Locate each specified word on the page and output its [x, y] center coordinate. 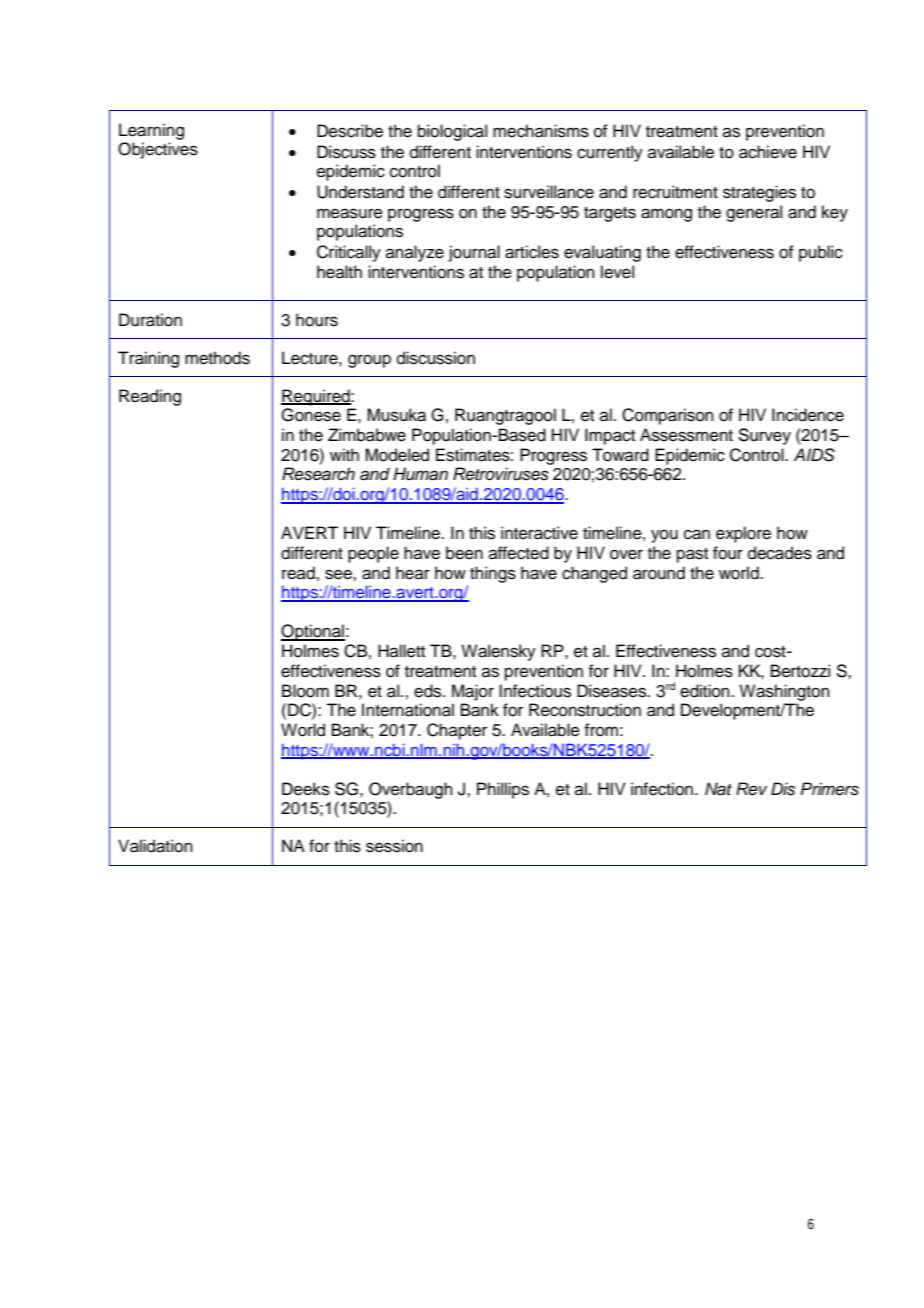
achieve [768, 152]
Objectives [158, 150]
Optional [313, 632]
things [493, 574]
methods [217, 358]
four [728, 553]
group [369, 361]
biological [452, 132]
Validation [155, 846]
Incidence [808, 415]
